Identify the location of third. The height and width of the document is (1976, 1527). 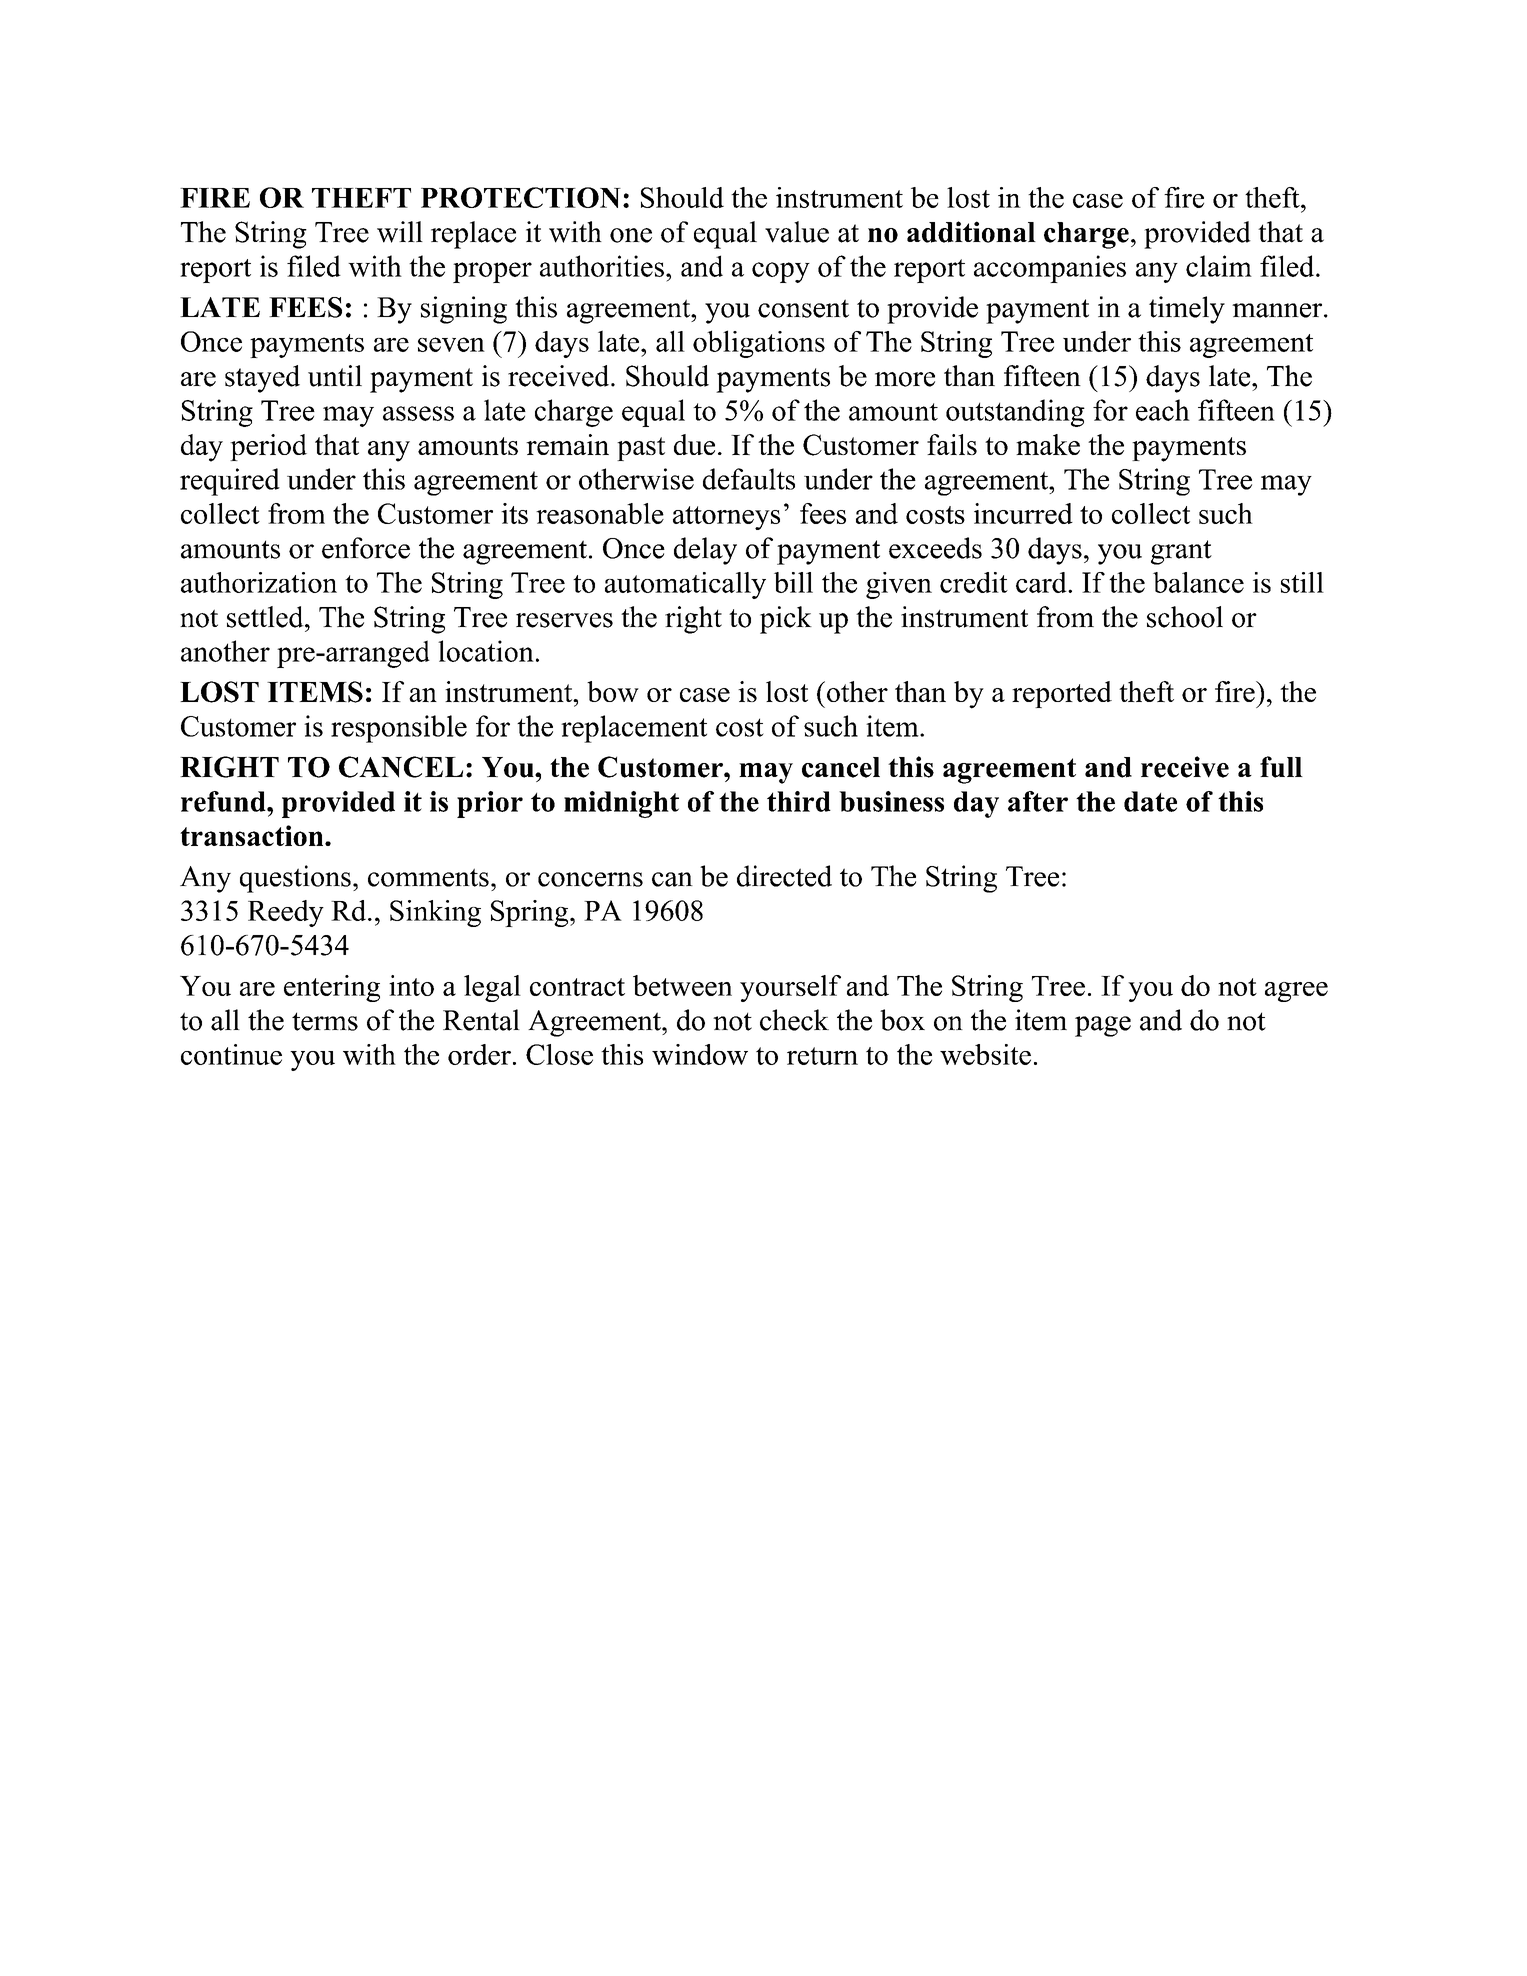
(799, 801).
